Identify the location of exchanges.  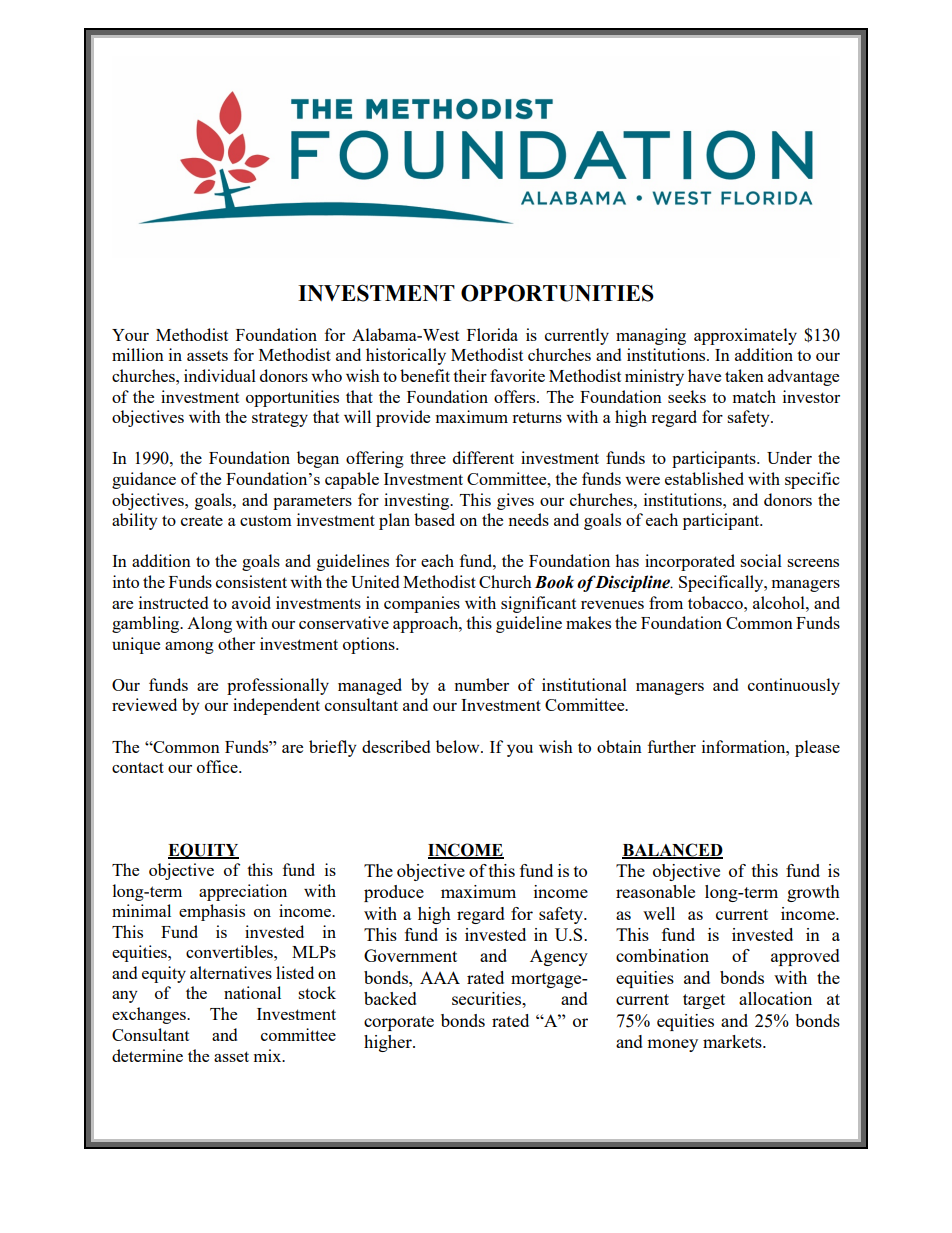
(150, 1015).
